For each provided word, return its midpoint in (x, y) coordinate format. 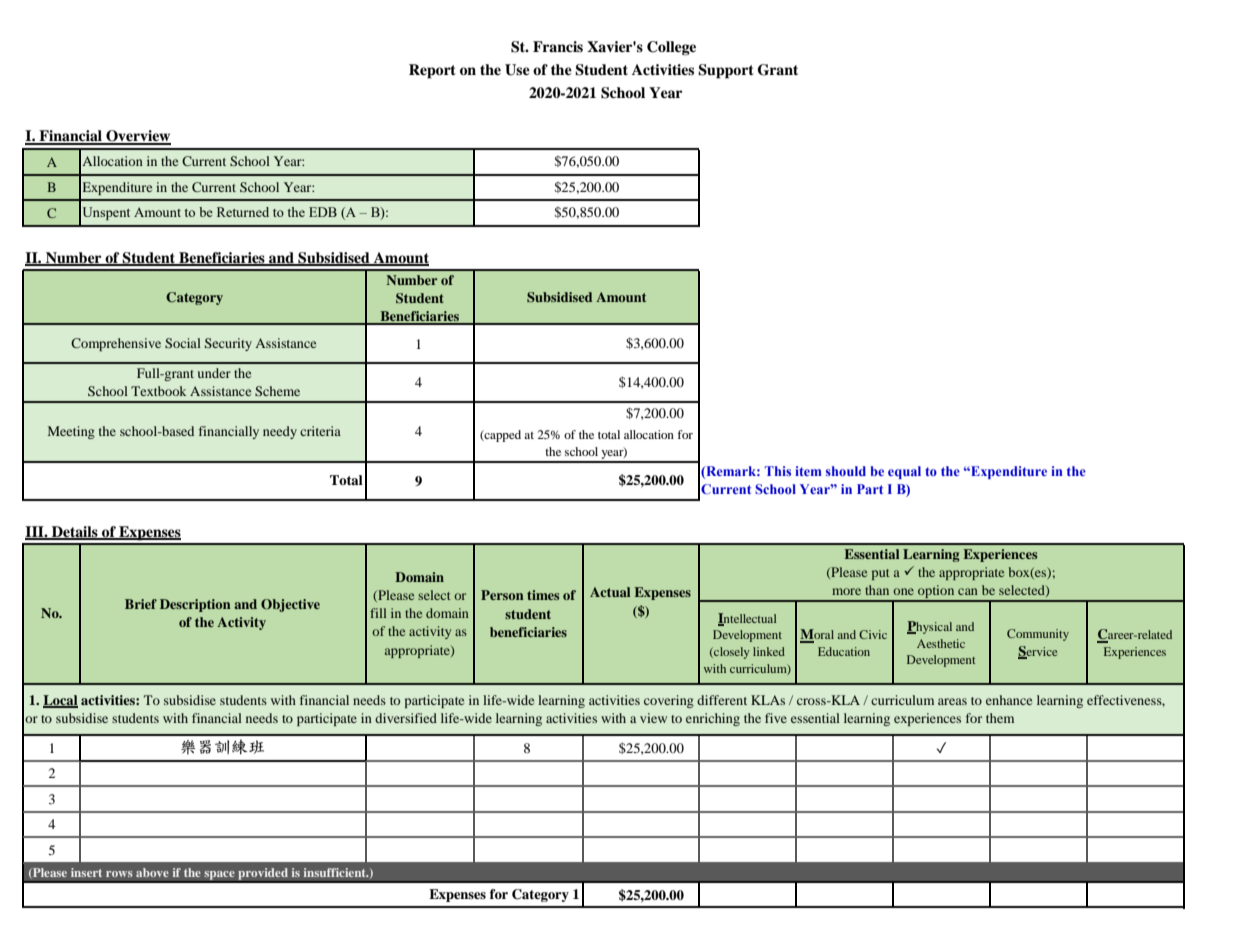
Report (432, 71)
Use (517, 70)
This (778, 471)
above (152, 872)
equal (904, 472)
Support (726, 71)
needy (280, 432)
